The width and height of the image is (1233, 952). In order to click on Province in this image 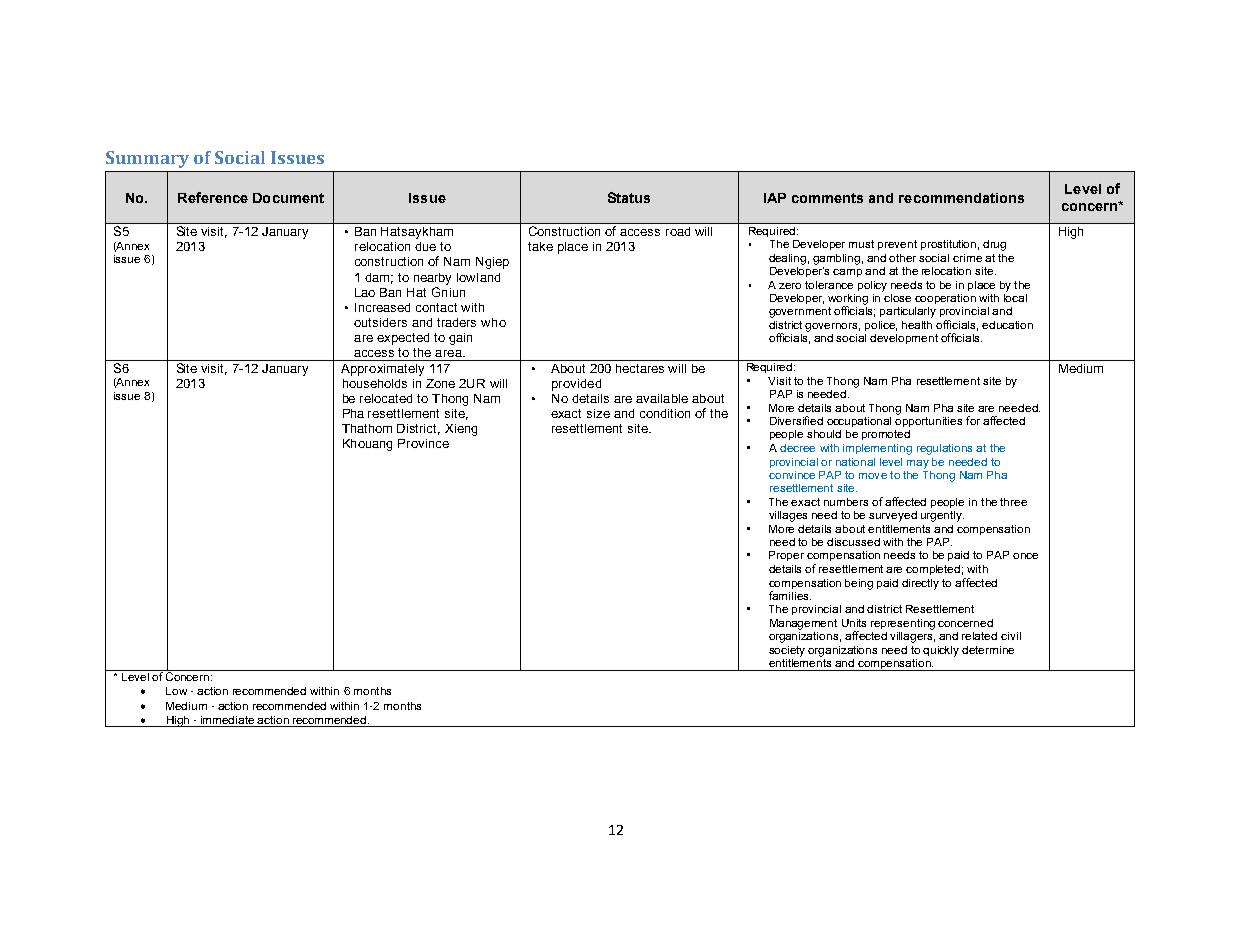, I will do `click(423, 443)`.
